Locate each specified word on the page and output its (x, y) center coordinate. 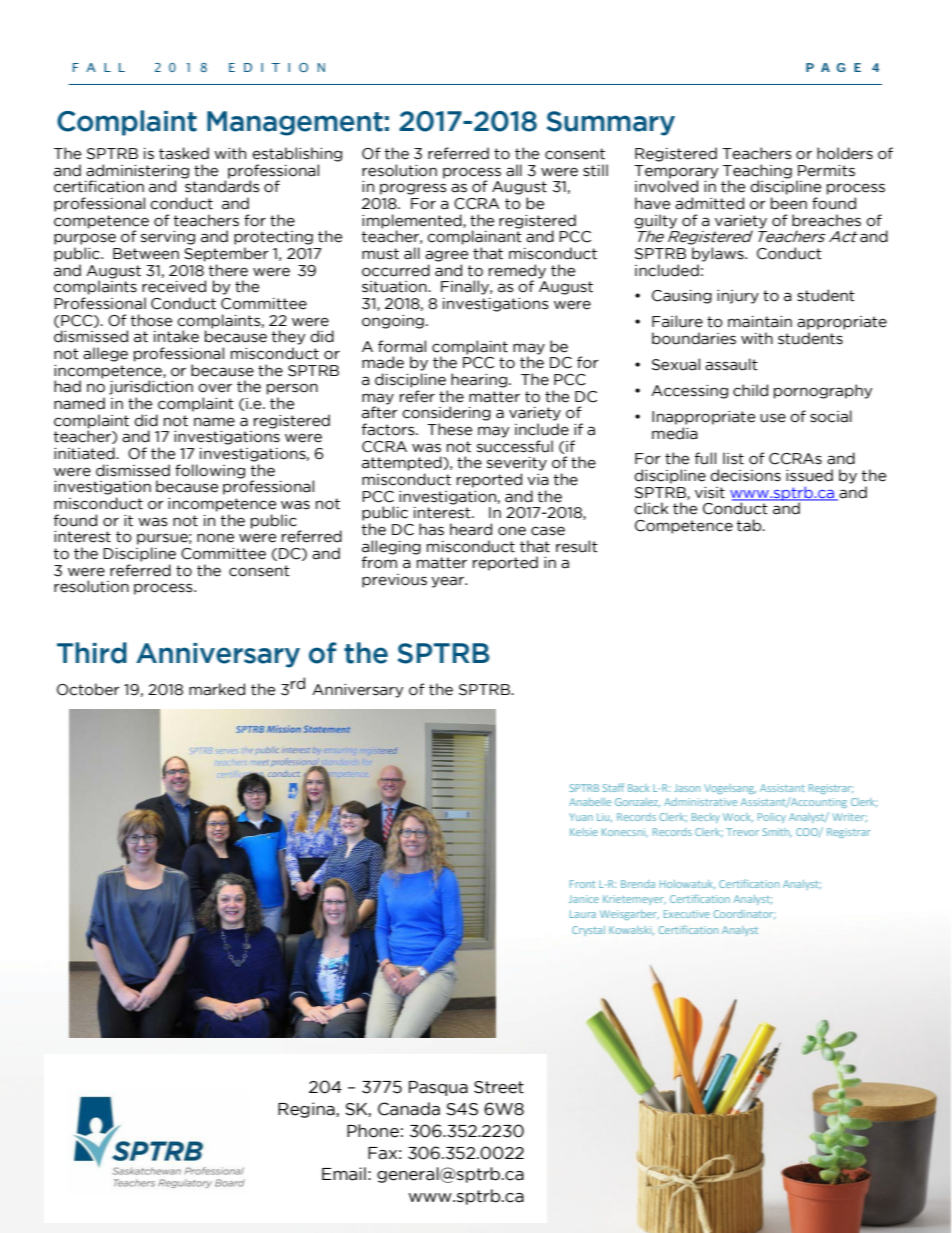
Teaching (757, 172)
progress (413, 189)
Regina (307, 1110)
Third (92, 653)
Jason (687, 788)
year (449, 582)
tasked (184, 153)
